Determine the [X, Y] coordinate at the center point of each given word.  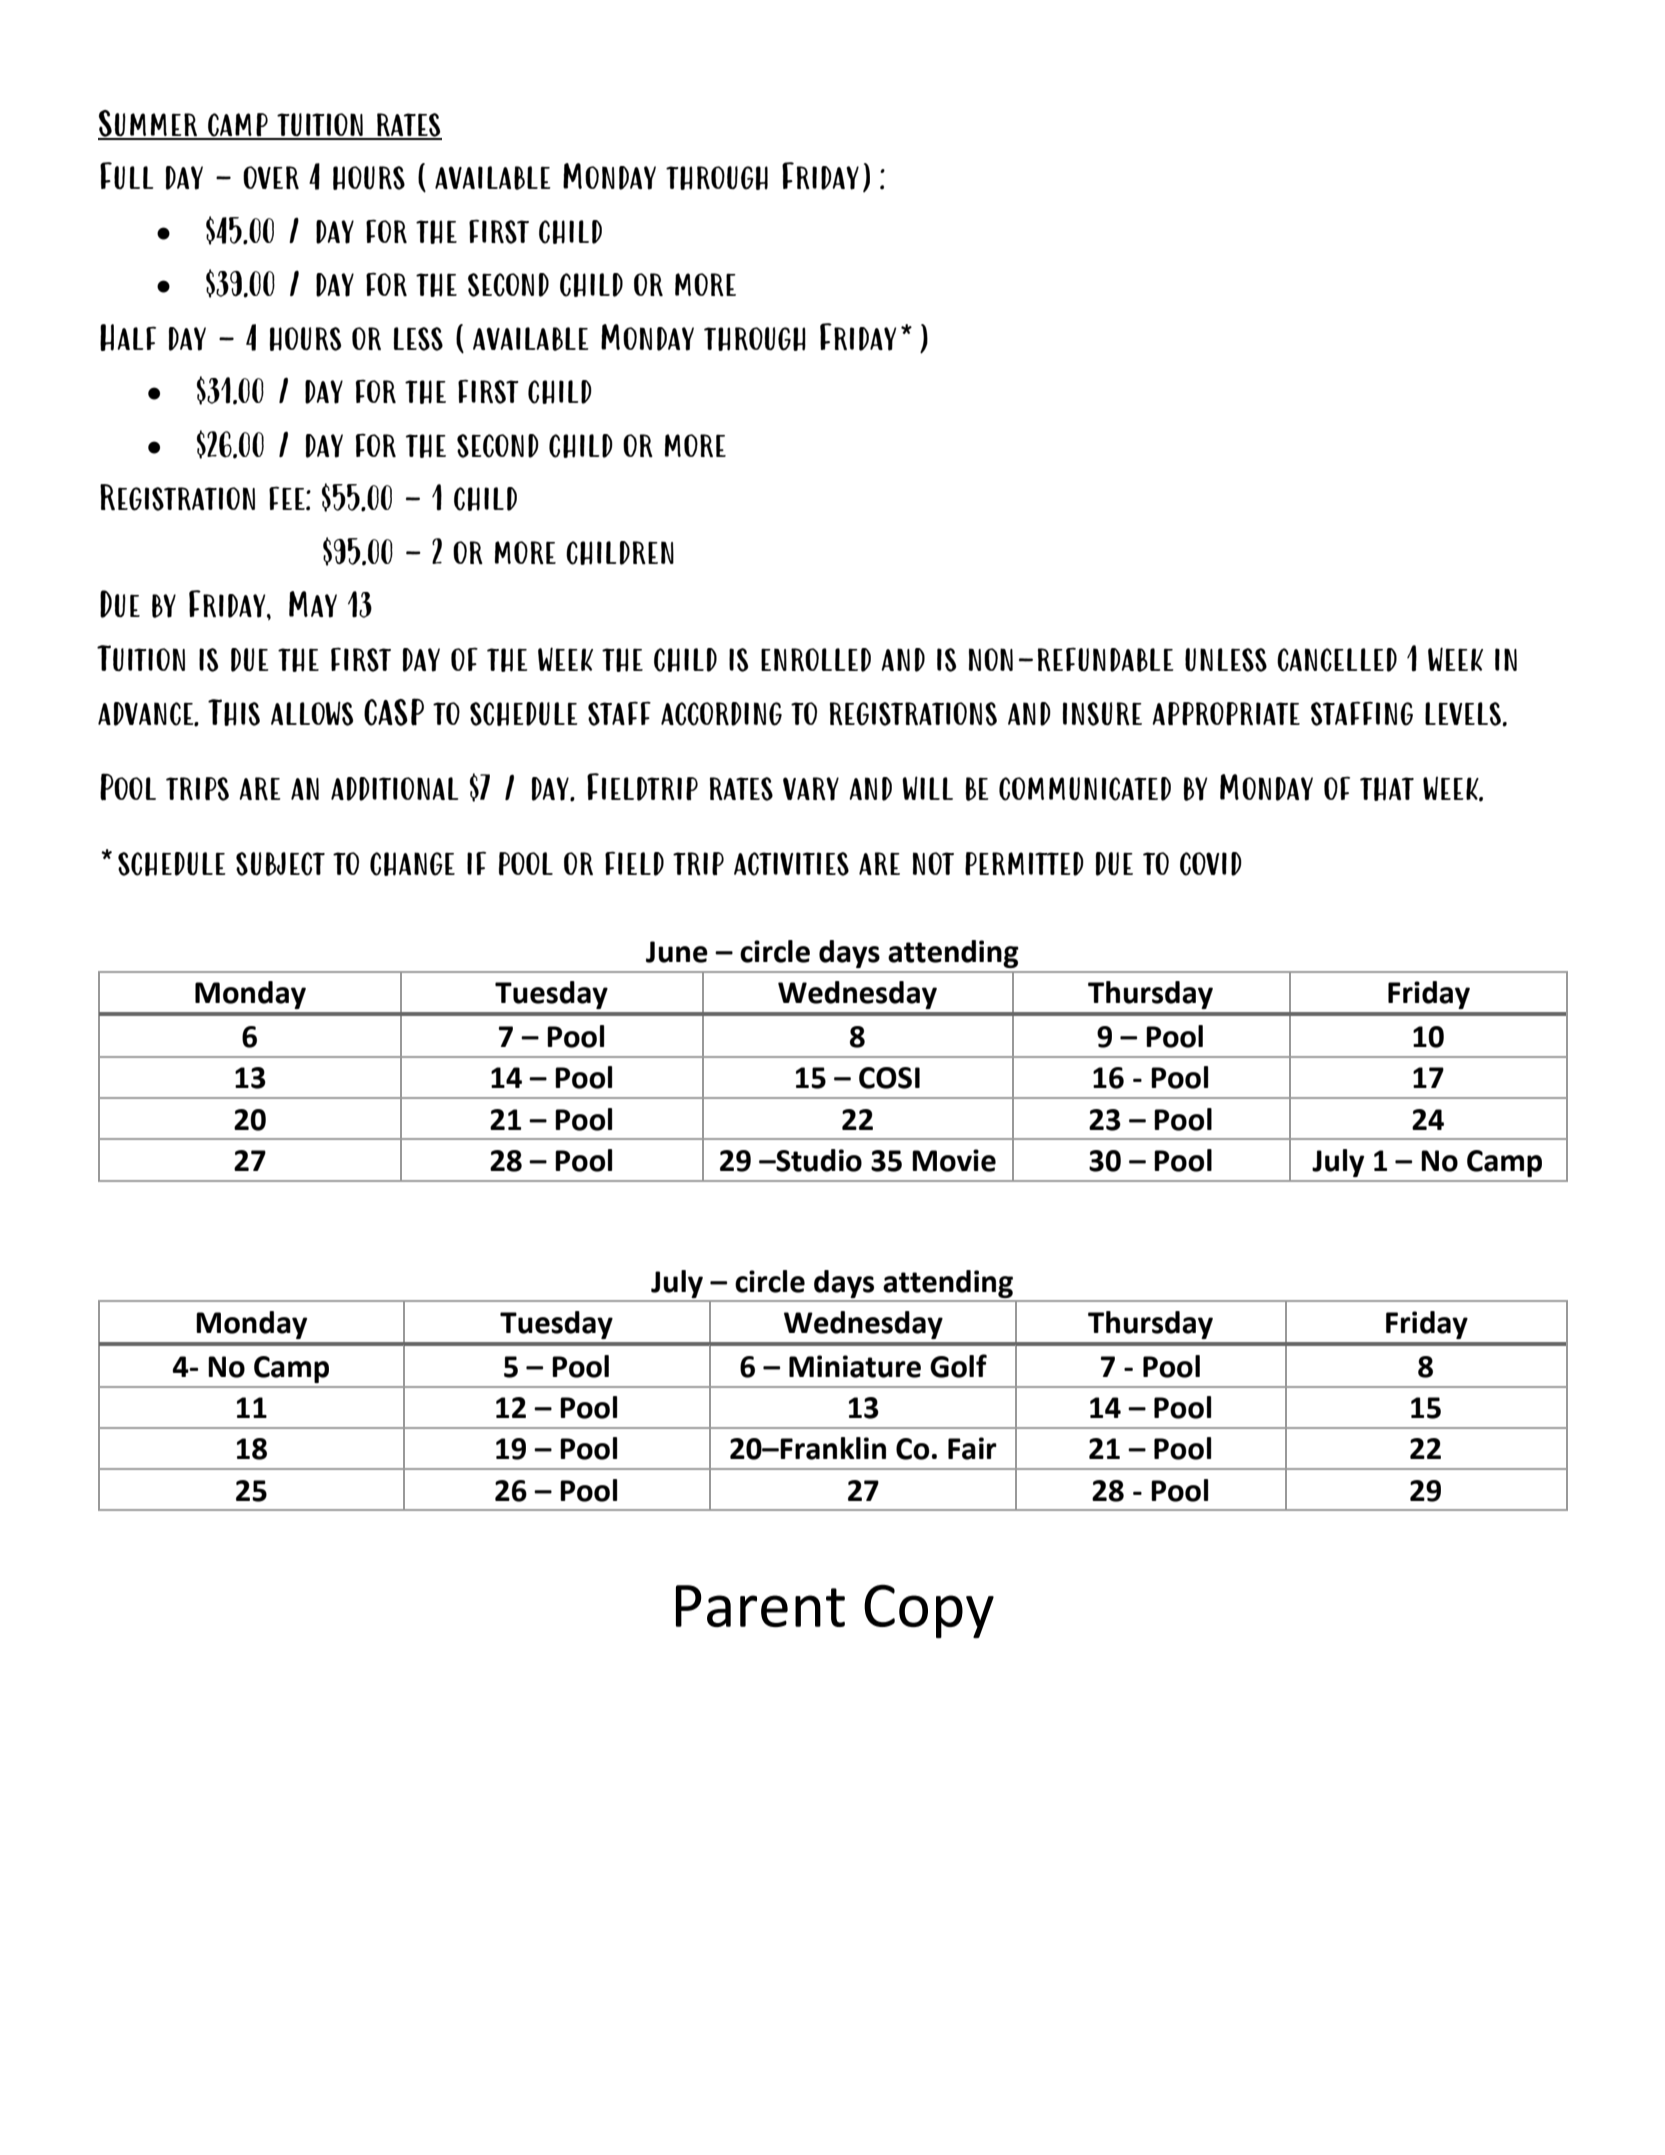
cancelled [1337, 660]
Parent [760, 1606]
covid [1211, 864]
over [271, 177]
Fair [972, 1448]
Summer [148, 124]
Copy [929, 1611]
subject [280, 864]
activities [791, 864]
